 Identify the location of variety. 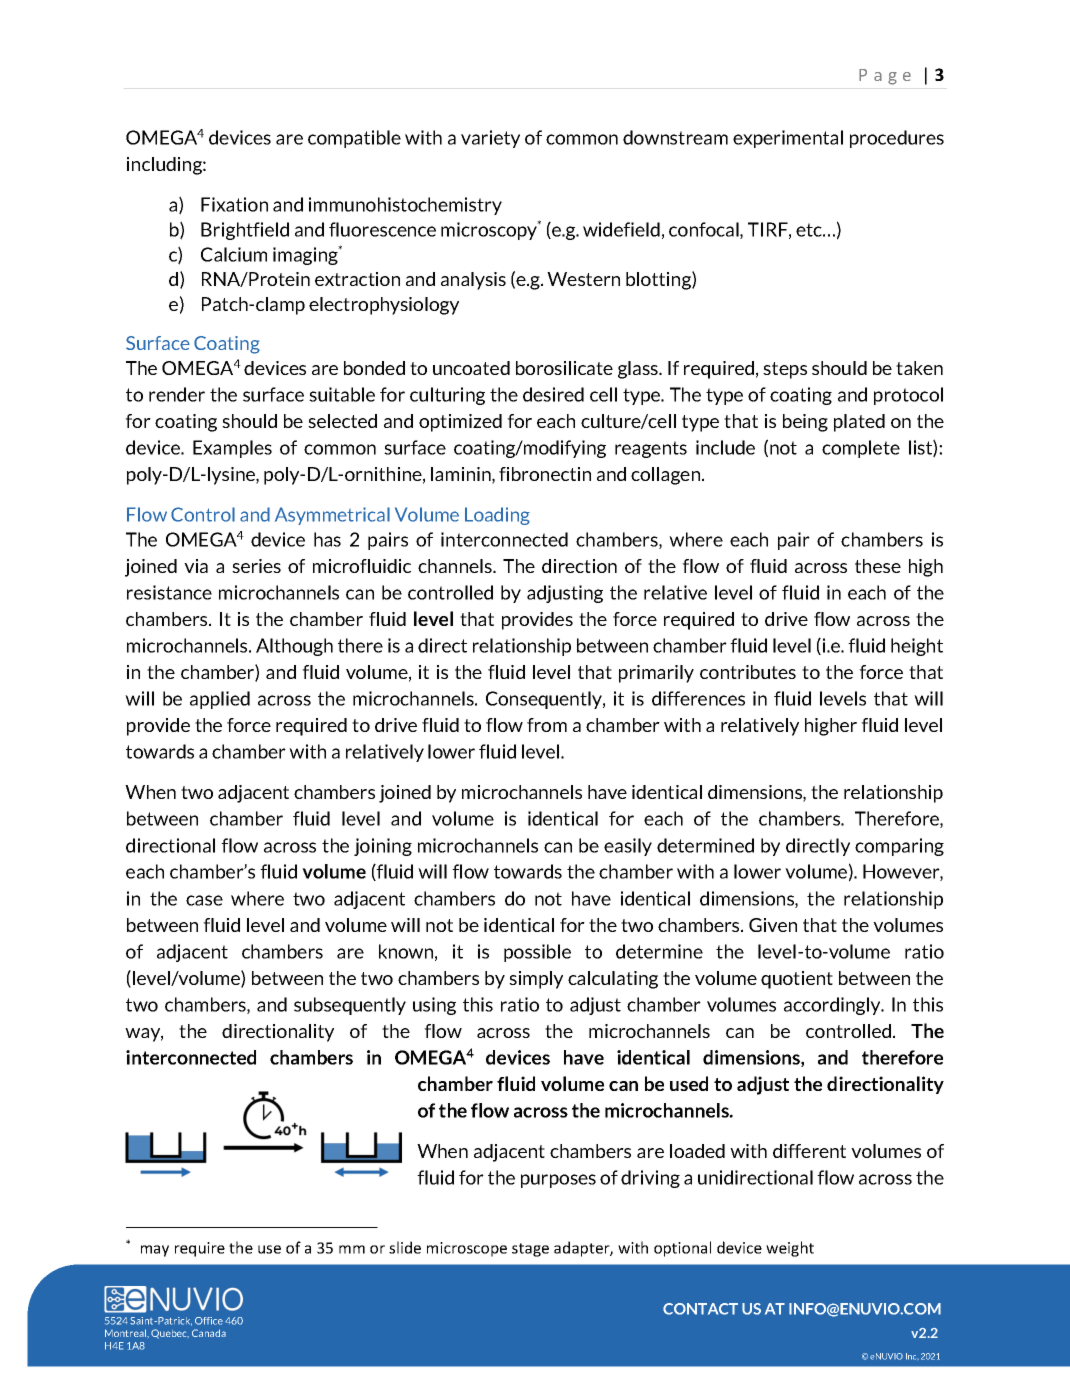
(490, 139).
